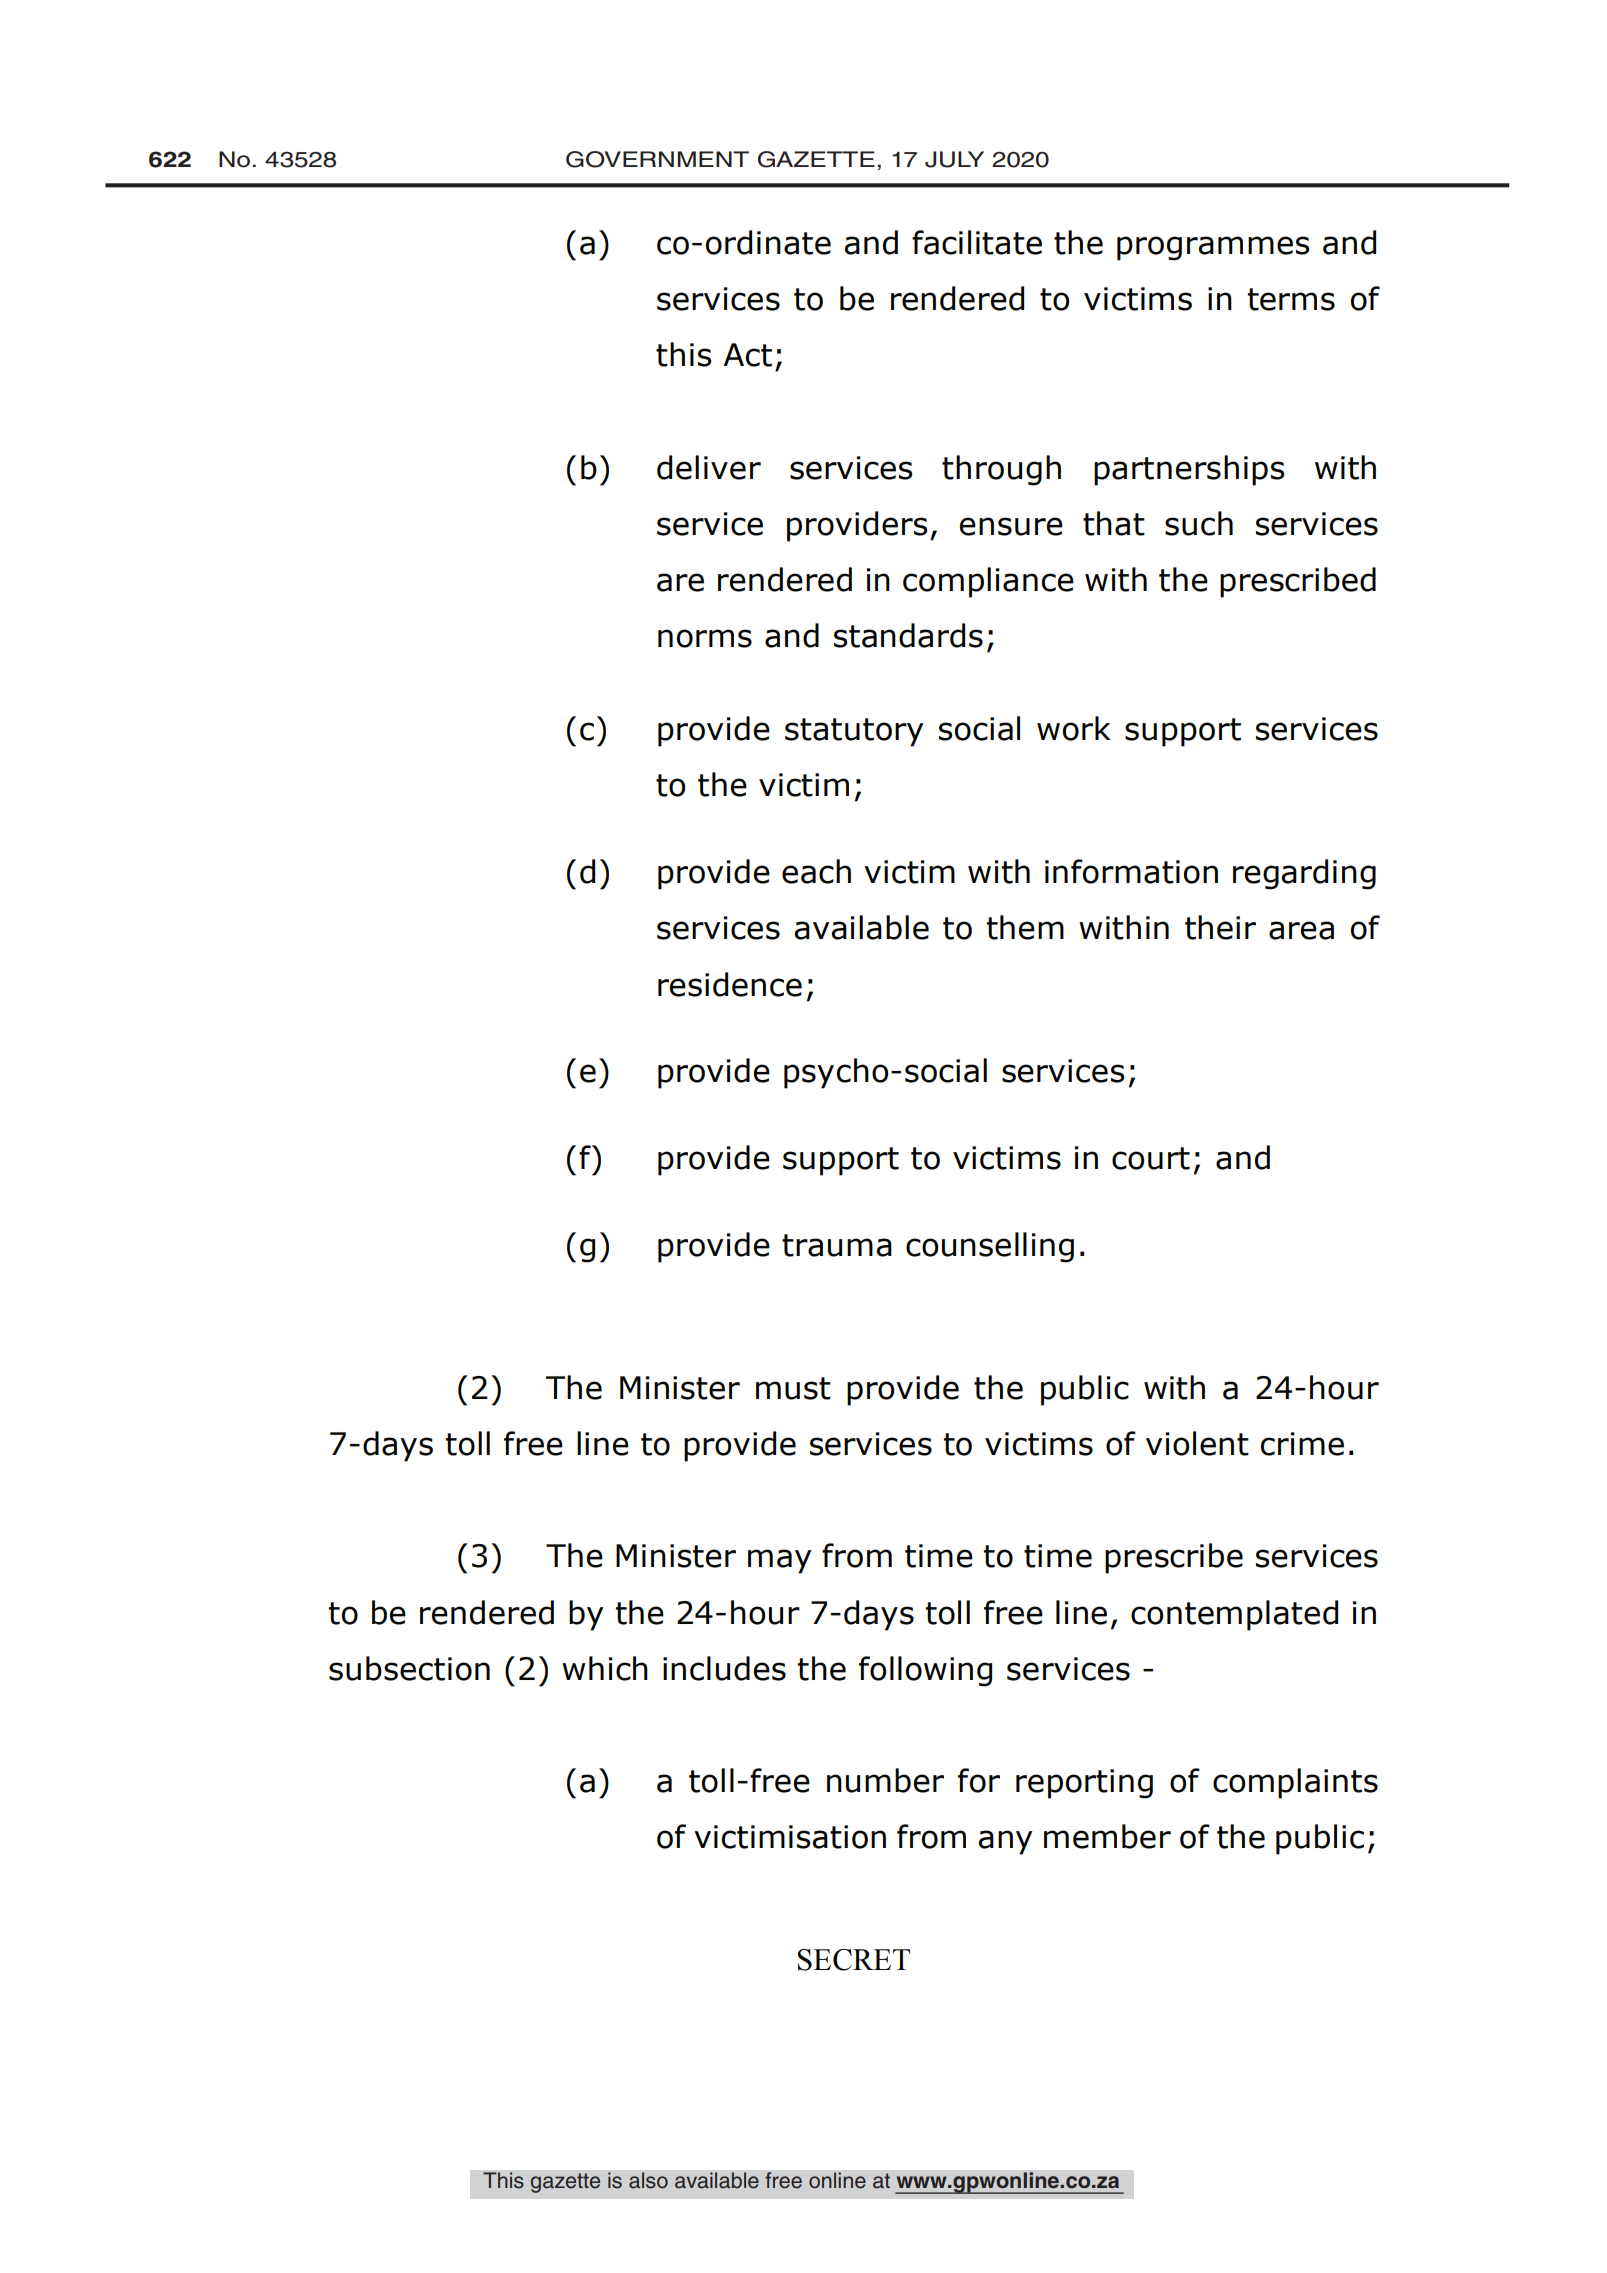 This screenshot has height=2273, width=1607. What do you see at coordinates (854, 732) in the screenshot?
I see `statutory` at bounding box center [854, 732].
